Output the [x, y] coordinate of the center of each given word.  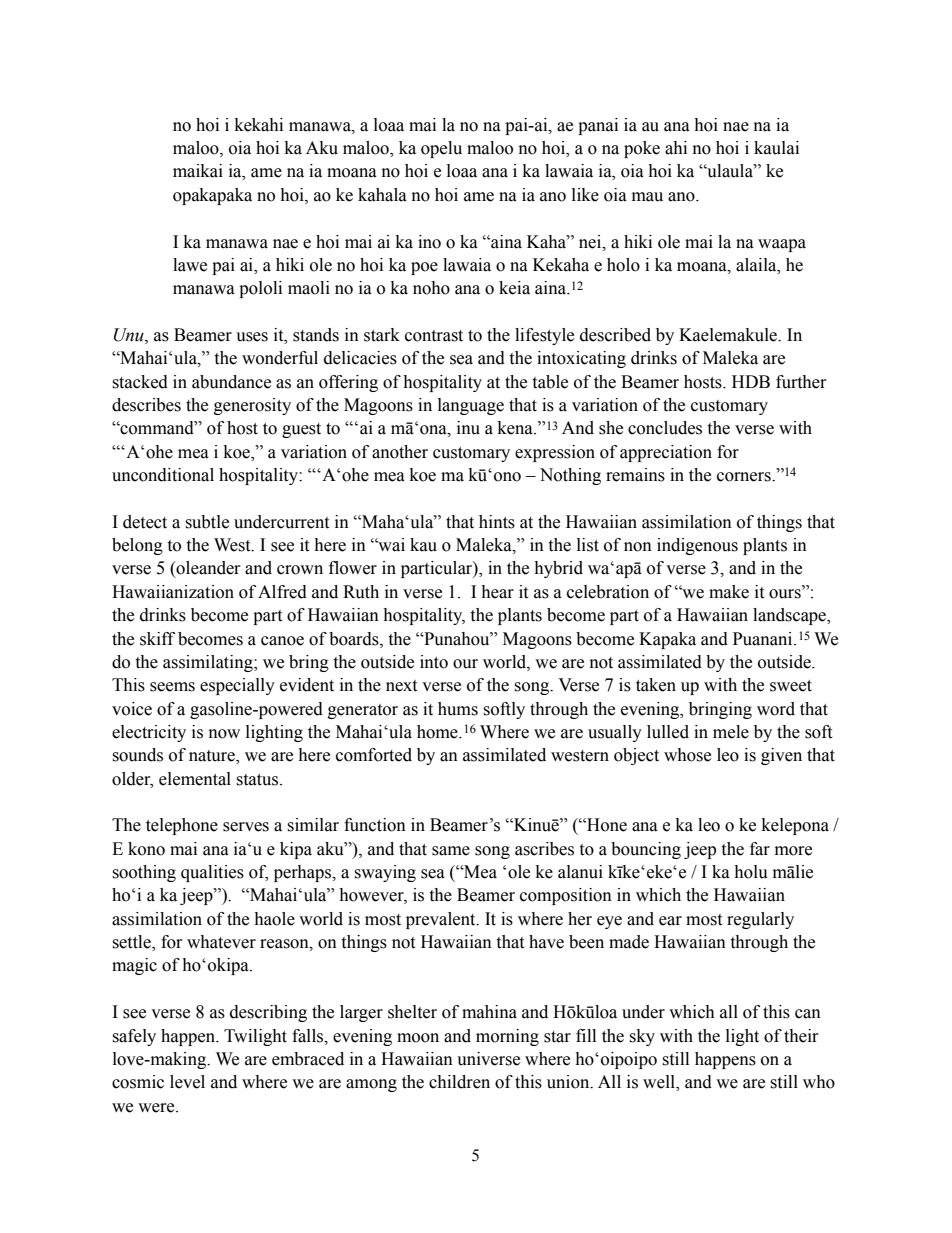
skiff [157, 639]
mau [647, 197]
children [459, 1082]
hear [497, 592]
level [187, 1082]
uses [252, 337]
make [729, 592]
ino [429, 242]
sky [642, 1037]
